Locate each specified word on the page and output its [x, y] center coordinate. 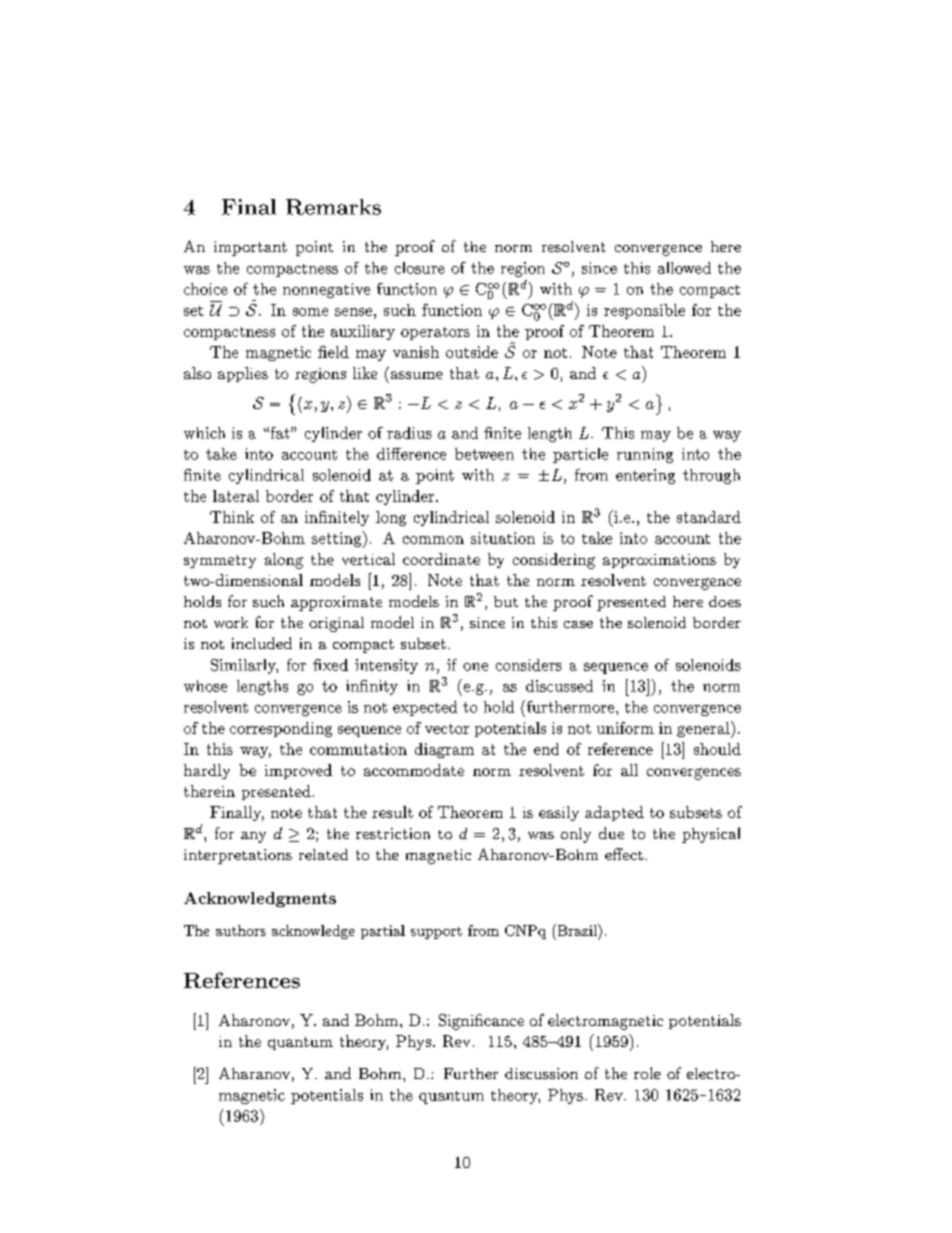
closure [420, 268]
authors [241, 930]
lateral [236, 496]
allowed [684, 268]
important [250, 248]
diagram [444, 750]
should [717, 749]
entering [645, 476]
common [433, 540]
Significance [481, 1022]
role [647, 1073]
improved [298, 771]
